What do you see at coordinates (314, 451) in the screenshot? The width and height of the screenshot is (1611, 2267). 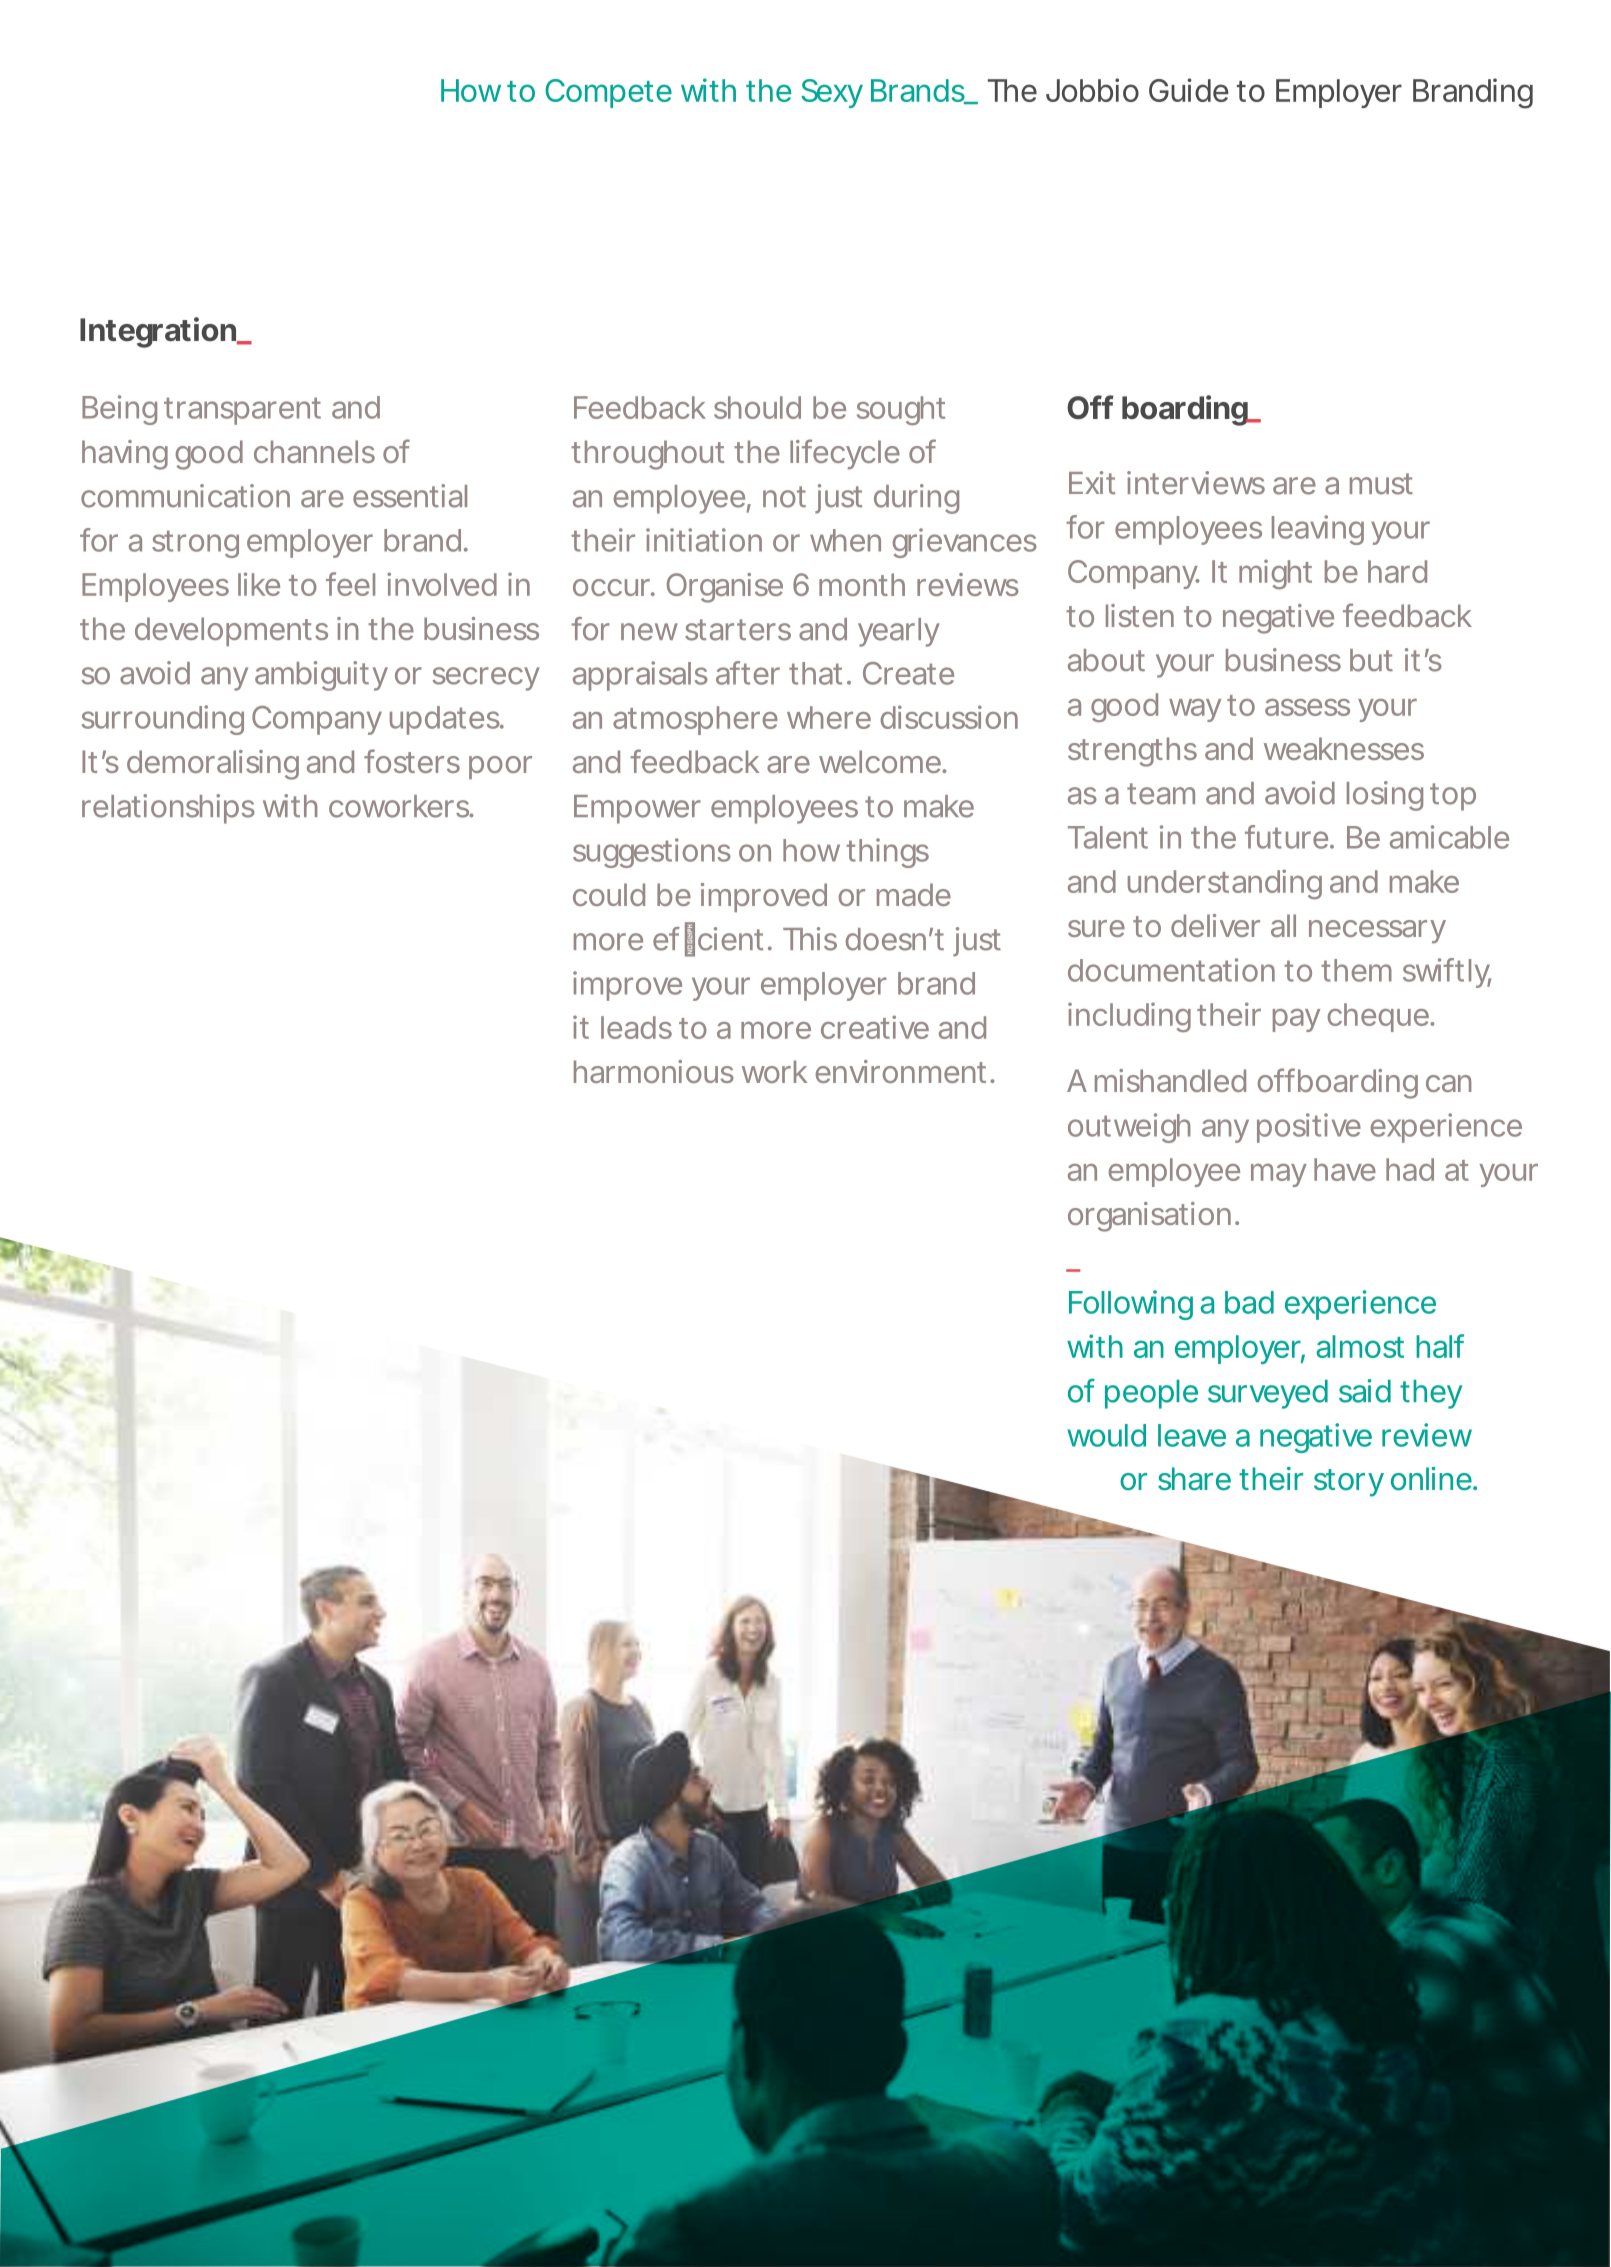 I see `channels` at bounding box center [314, 451].
